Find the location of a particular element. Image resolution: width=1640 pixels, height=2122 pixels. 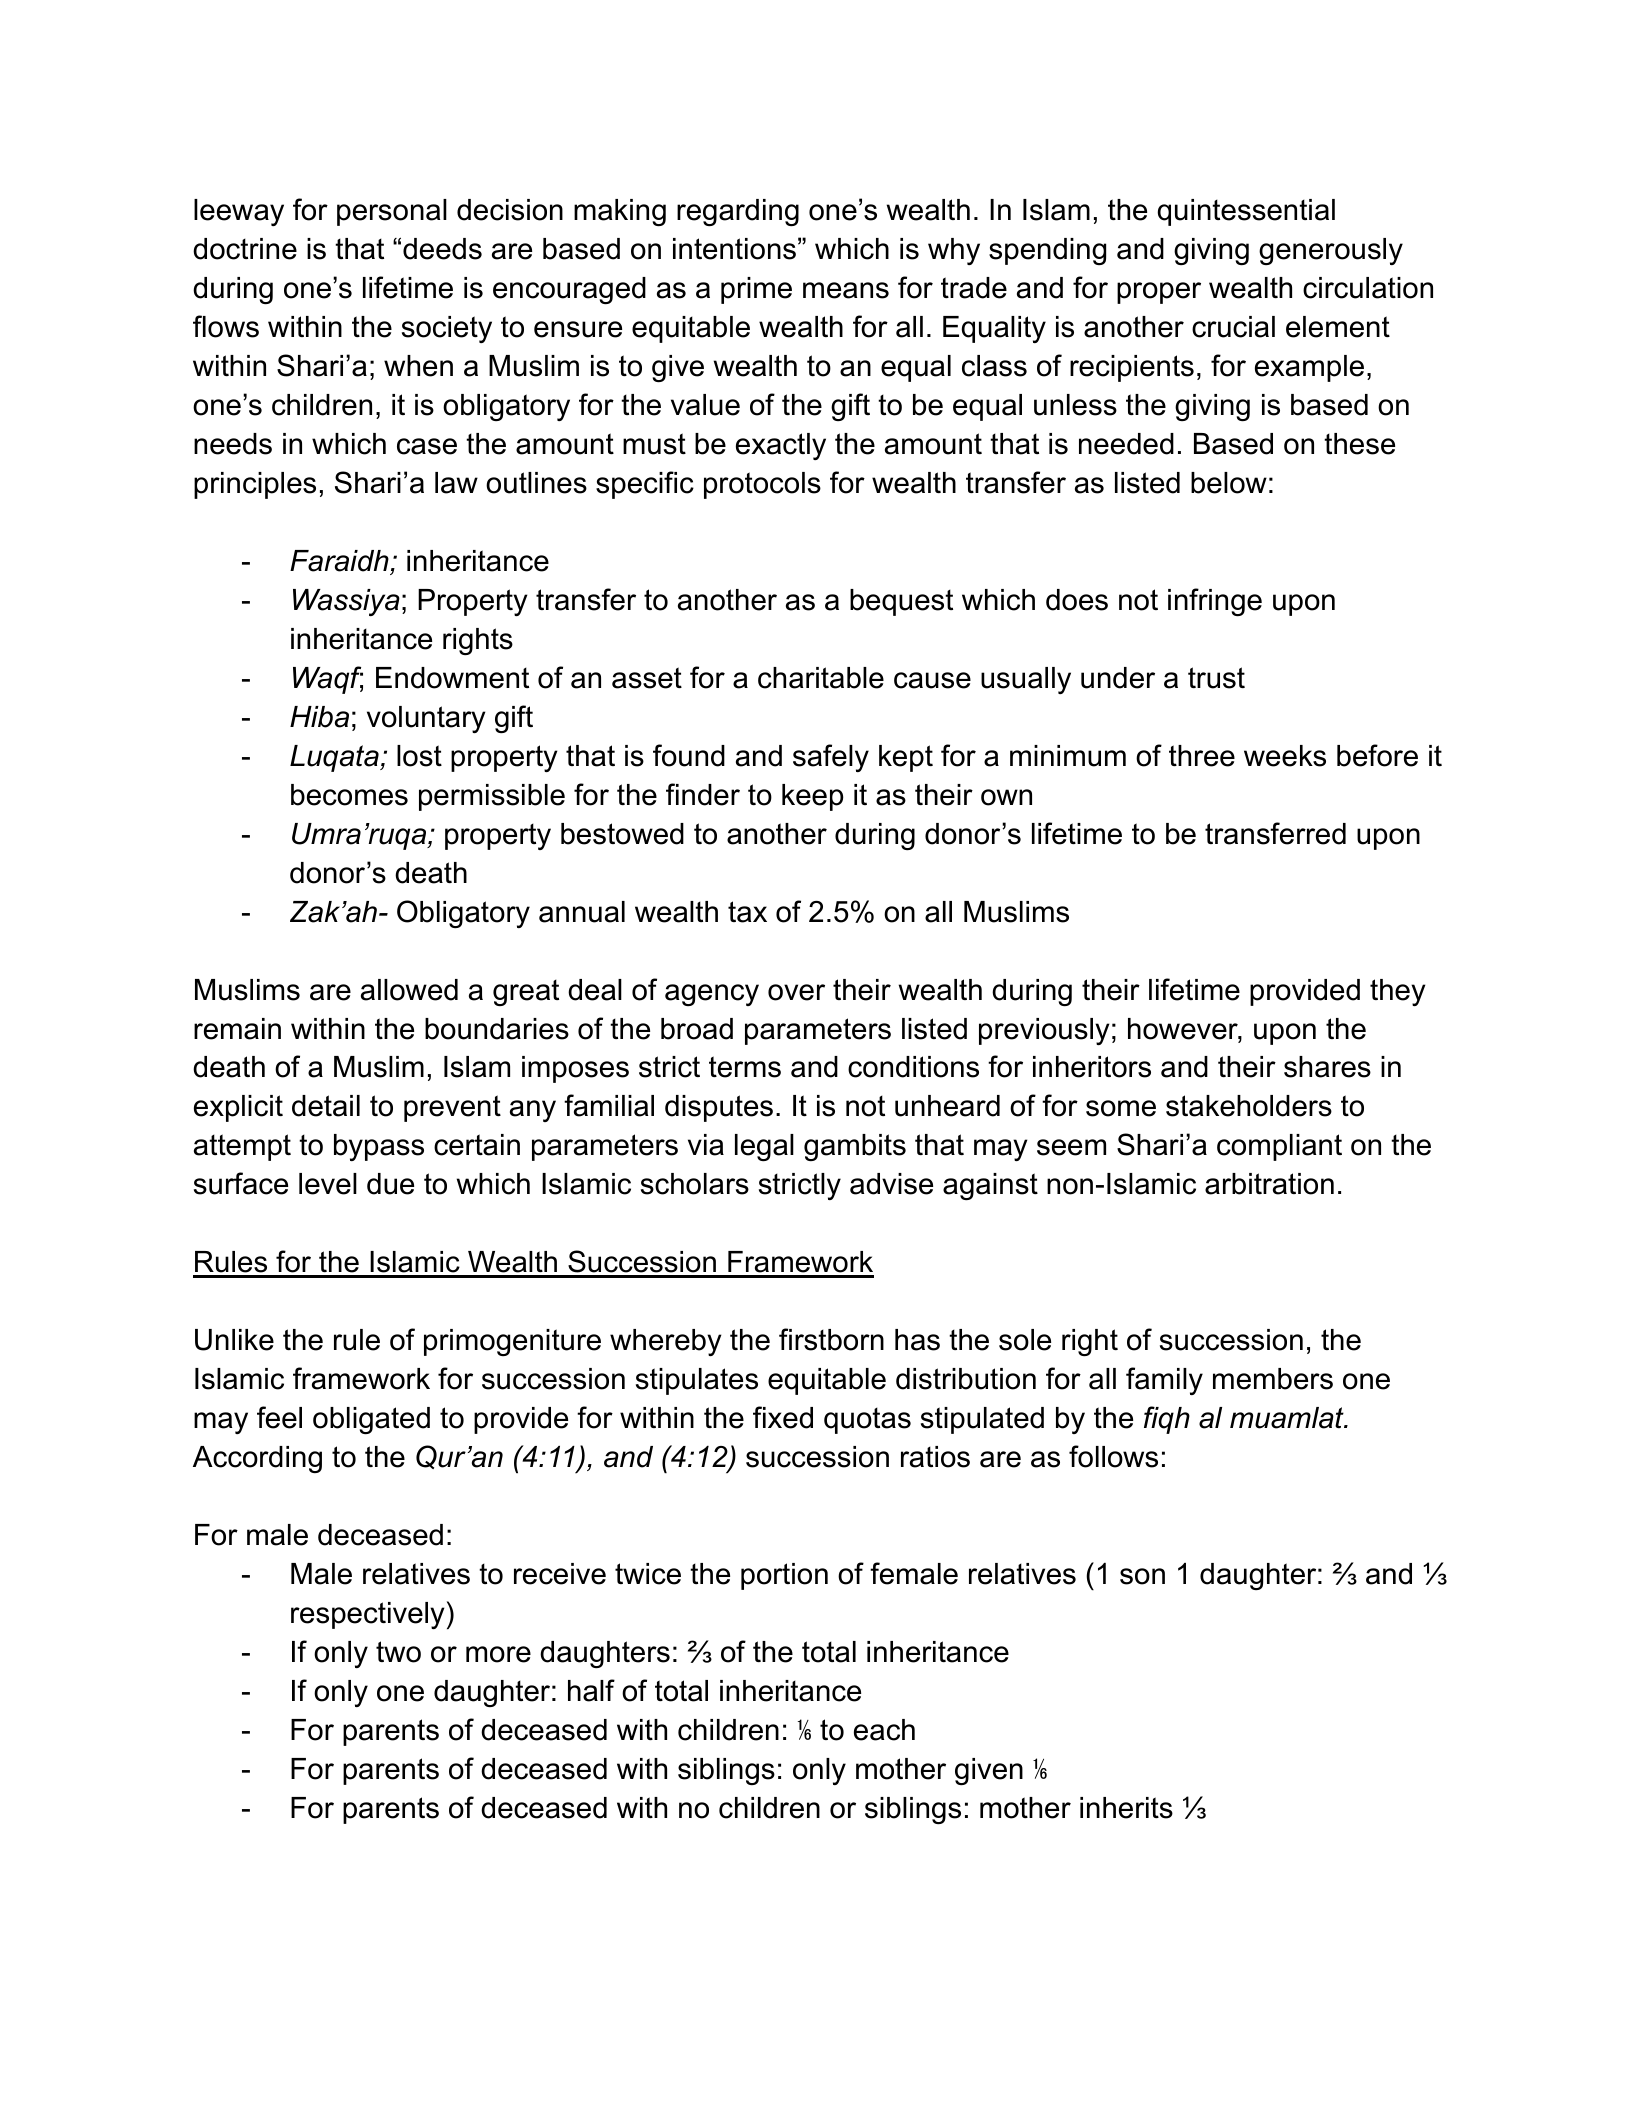

over is located at coordinates (796, 992).
